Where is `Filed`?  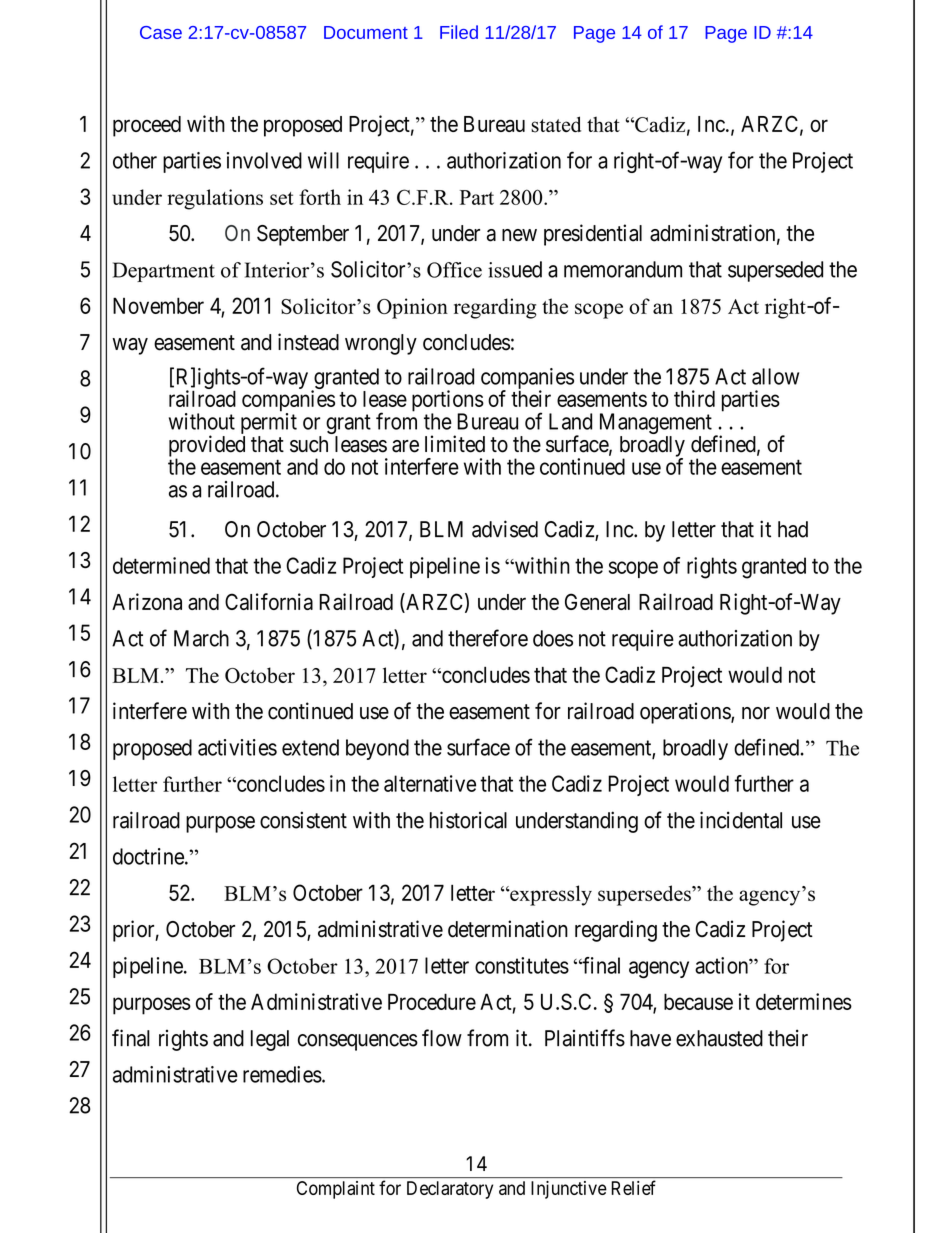 Filed is located at coordinates (459, 32).
